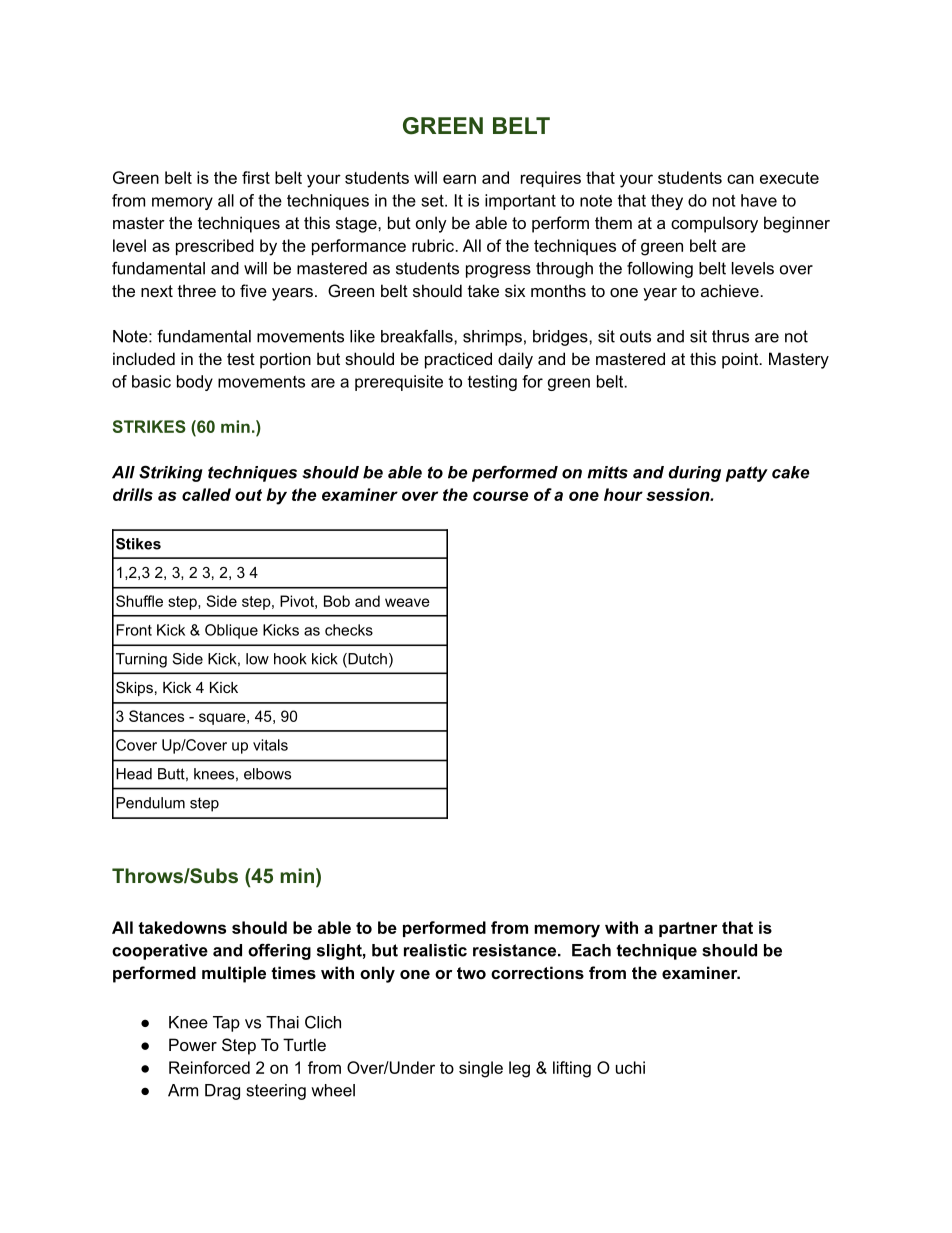 This screenshot has width=952, height=1233. I want to click on weave, so click(407, 602).
